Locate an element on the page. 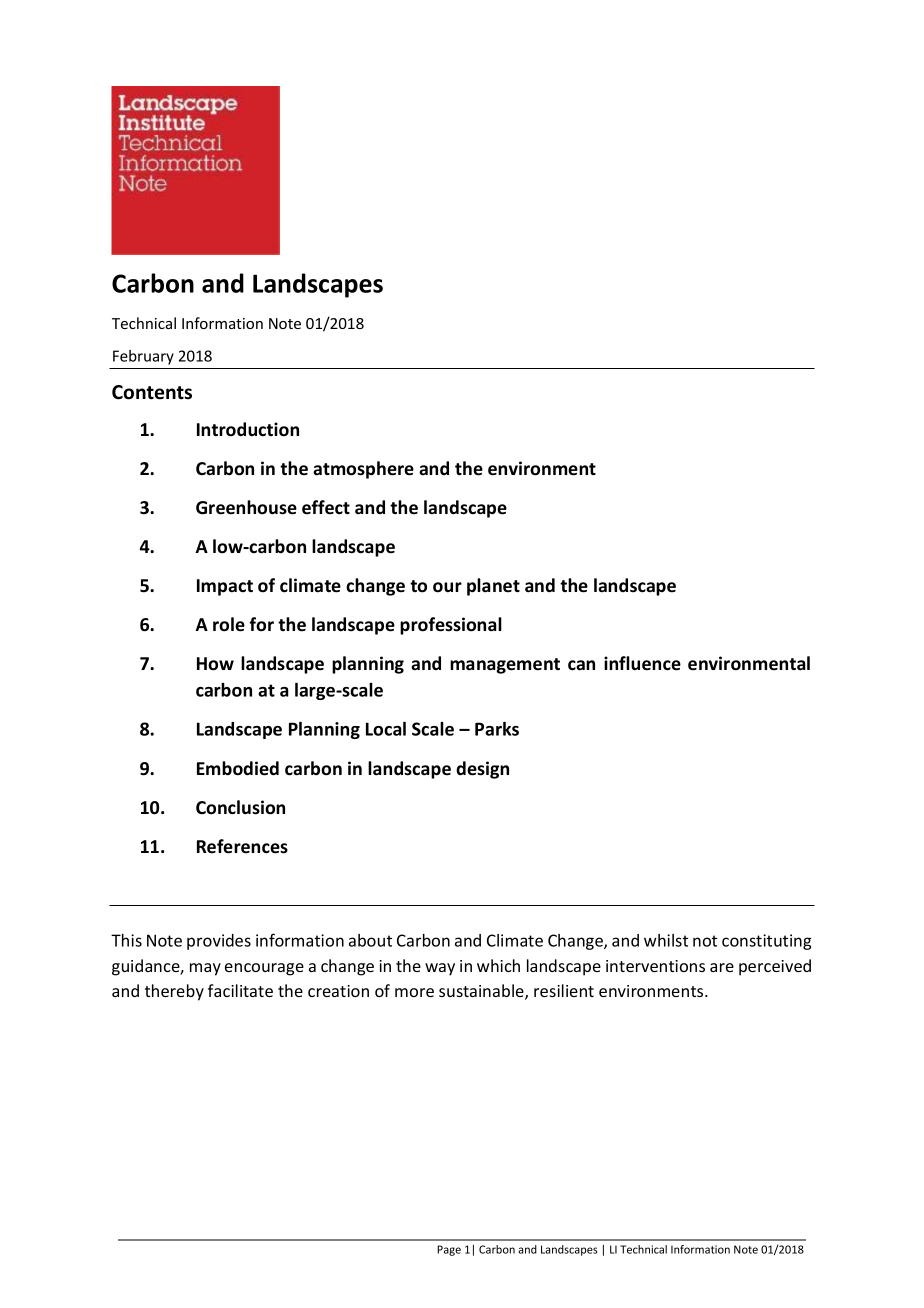  management is located at coordinates (505, 666).
